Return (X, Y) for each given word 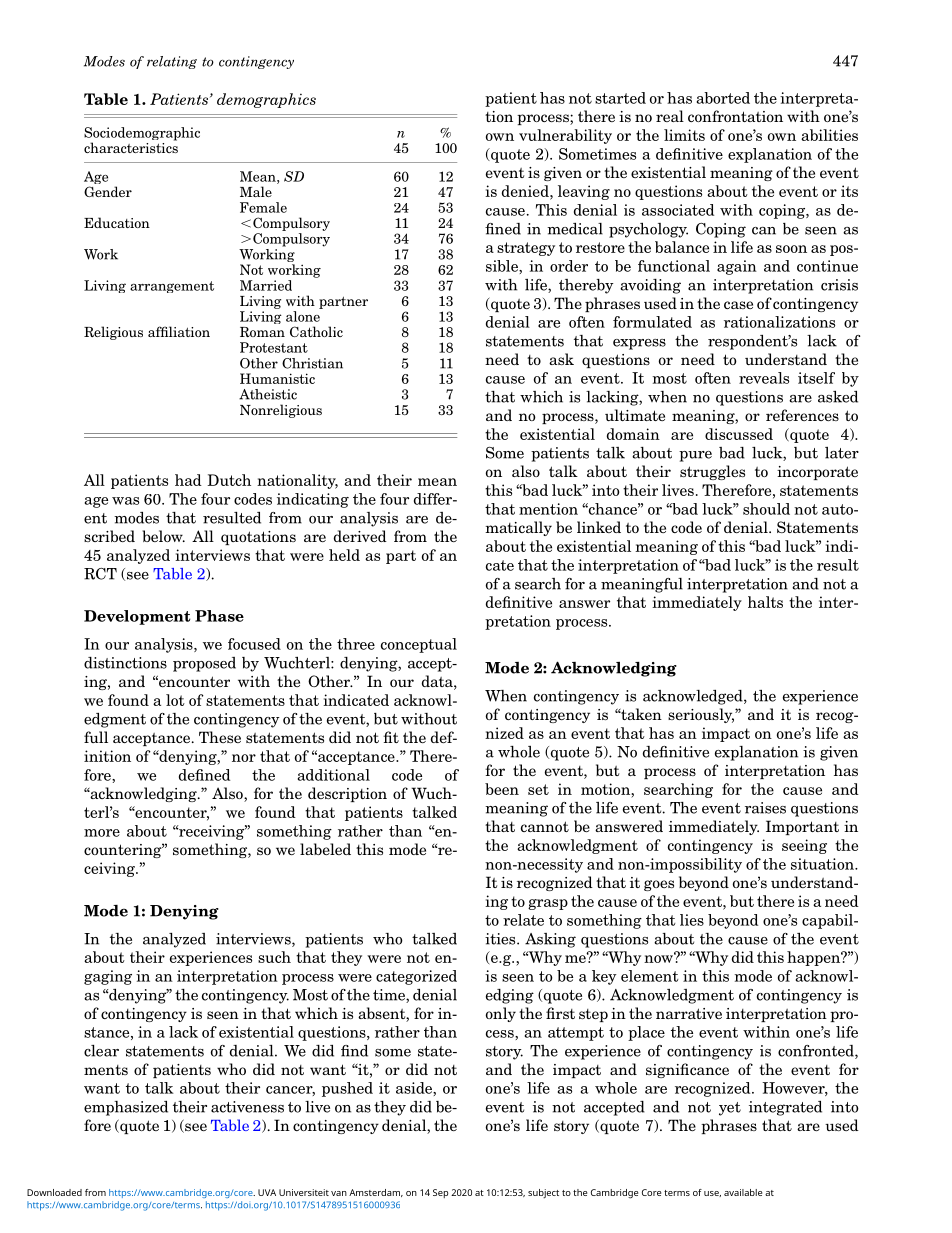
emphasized (126, 1108)
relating (172, 62)
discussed (739, 434)
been (502, 789)
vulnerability (565, 136)
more (102, 833)
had (188, 480)
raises (765, 808)
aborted (723, 98)
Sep (440, 1193)
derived (360, 536)
